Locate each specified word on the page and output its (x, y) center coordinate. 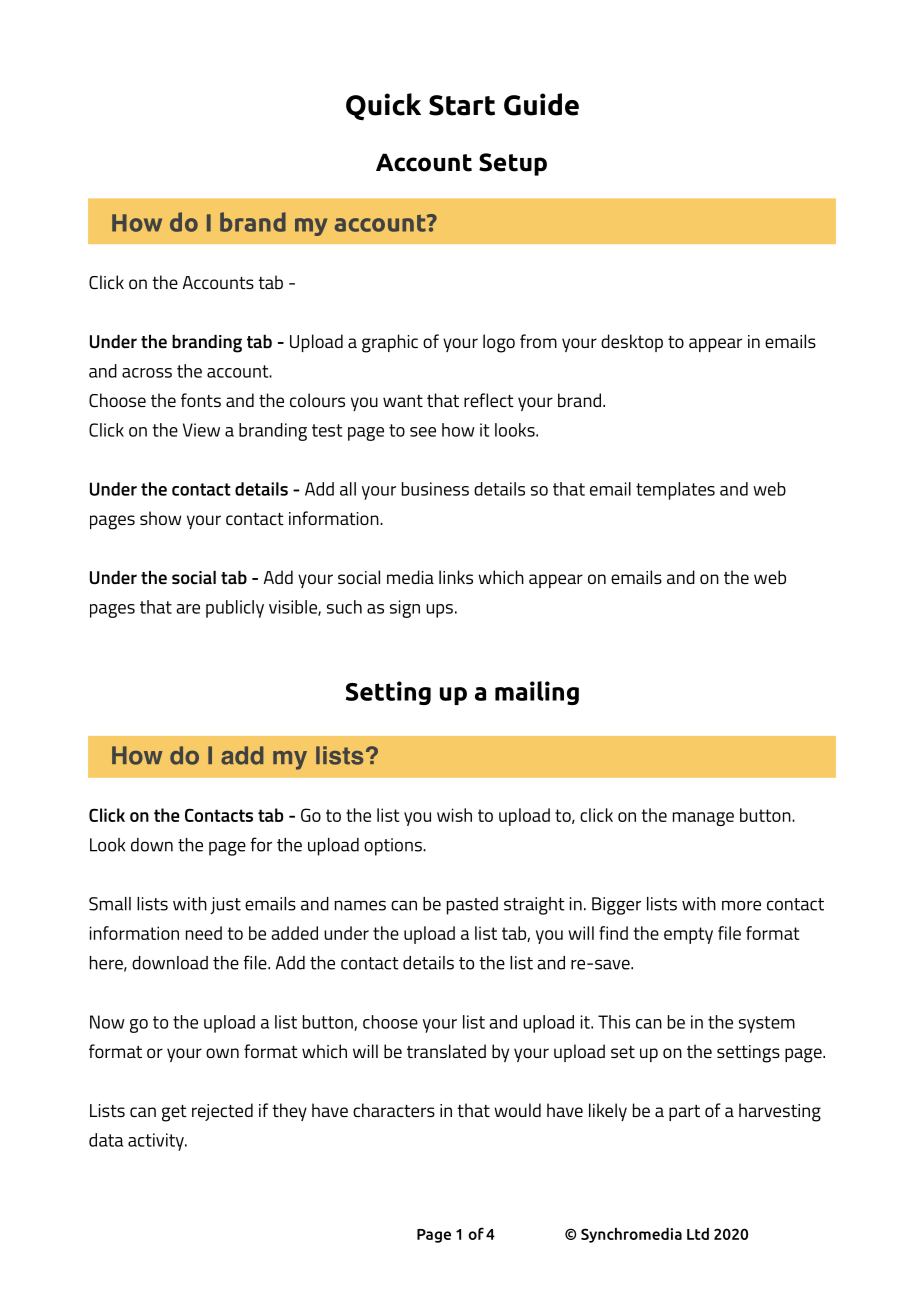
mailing (537, 693)
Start (462, 105)
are (188, 609)
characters (394, 1110)
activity (157, 1142)
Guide (541, 104)
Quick (383, 107)
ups (439, 611)
